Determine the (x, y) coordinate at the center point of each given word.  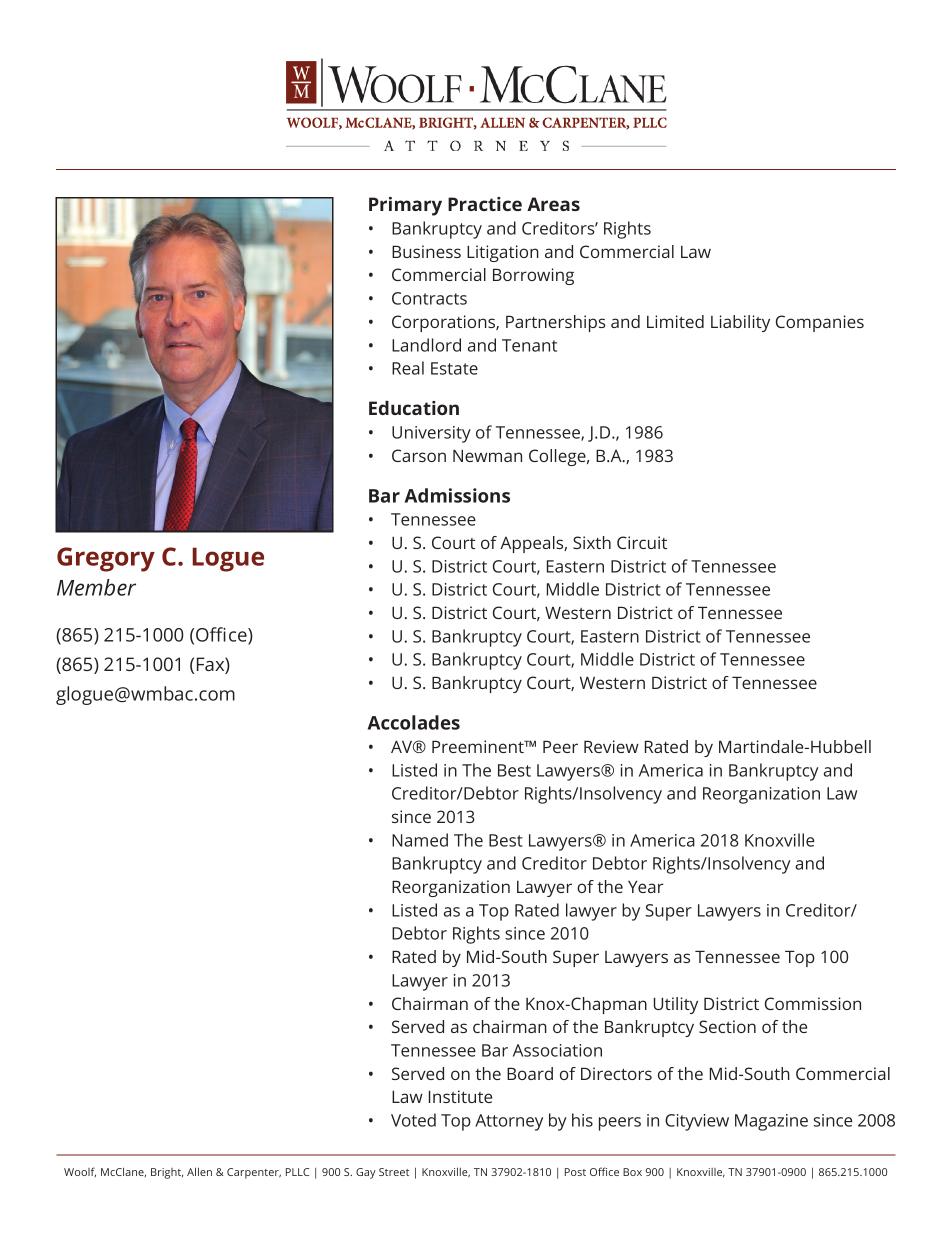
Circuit (642, 542)
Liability (740, 323)
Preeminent (479, 746)
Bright (167, 1173)
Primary (405, 206)
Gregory (106, 559)
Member (96, 587)
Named (420, 840)
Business (426, 251)
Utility (676, 1005)
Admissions (457, 495)
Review (611, 746)
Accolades (414, 722)
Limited (675, 321)
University (431, 434)
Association (557, 1050)
